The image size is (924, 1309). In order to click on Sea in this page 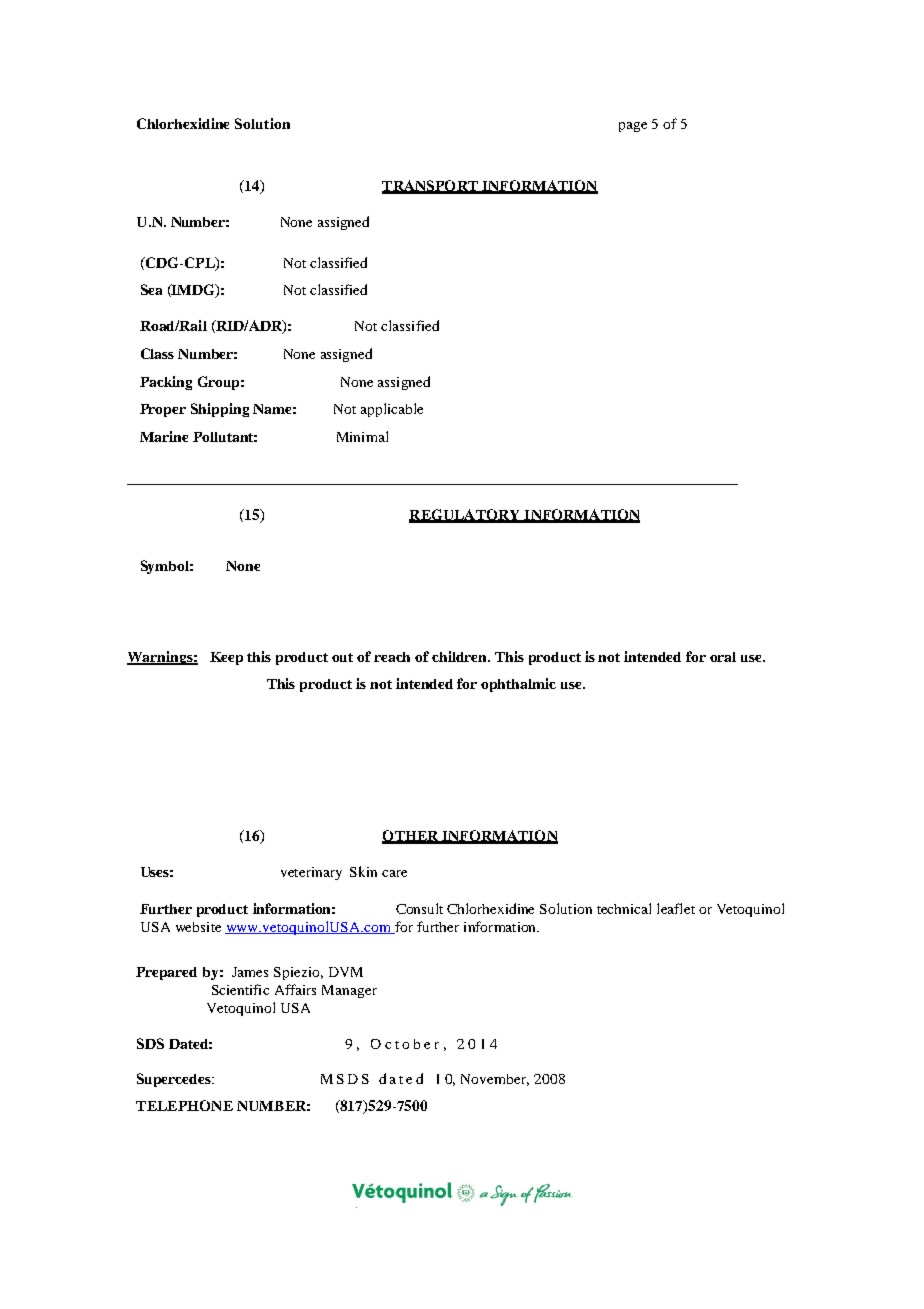, I will do `click(151, 289)`.
